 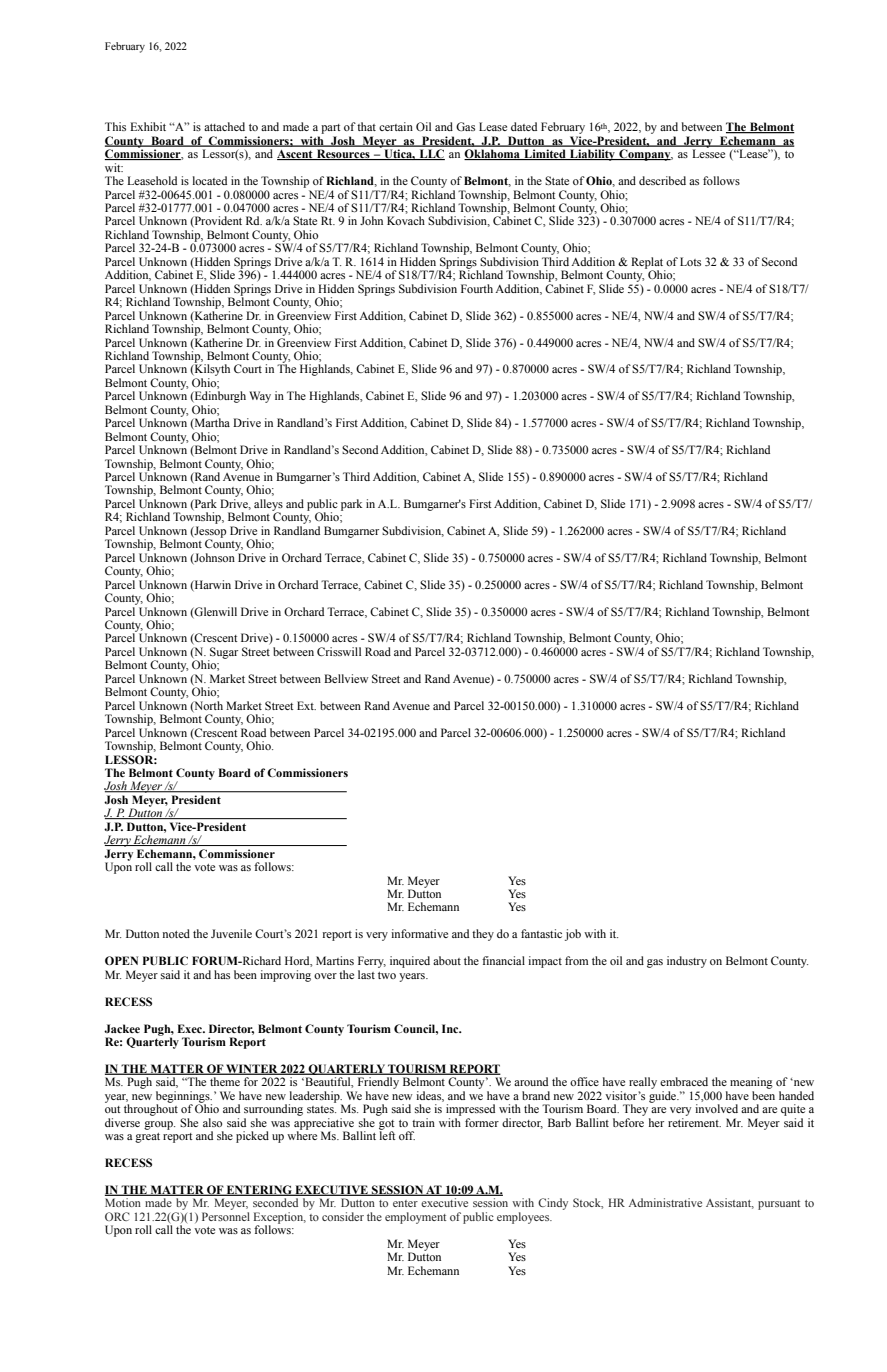 What do you see at coordinates (662, 180) in the page?
I see `described` at bounding box center [662, 180].
